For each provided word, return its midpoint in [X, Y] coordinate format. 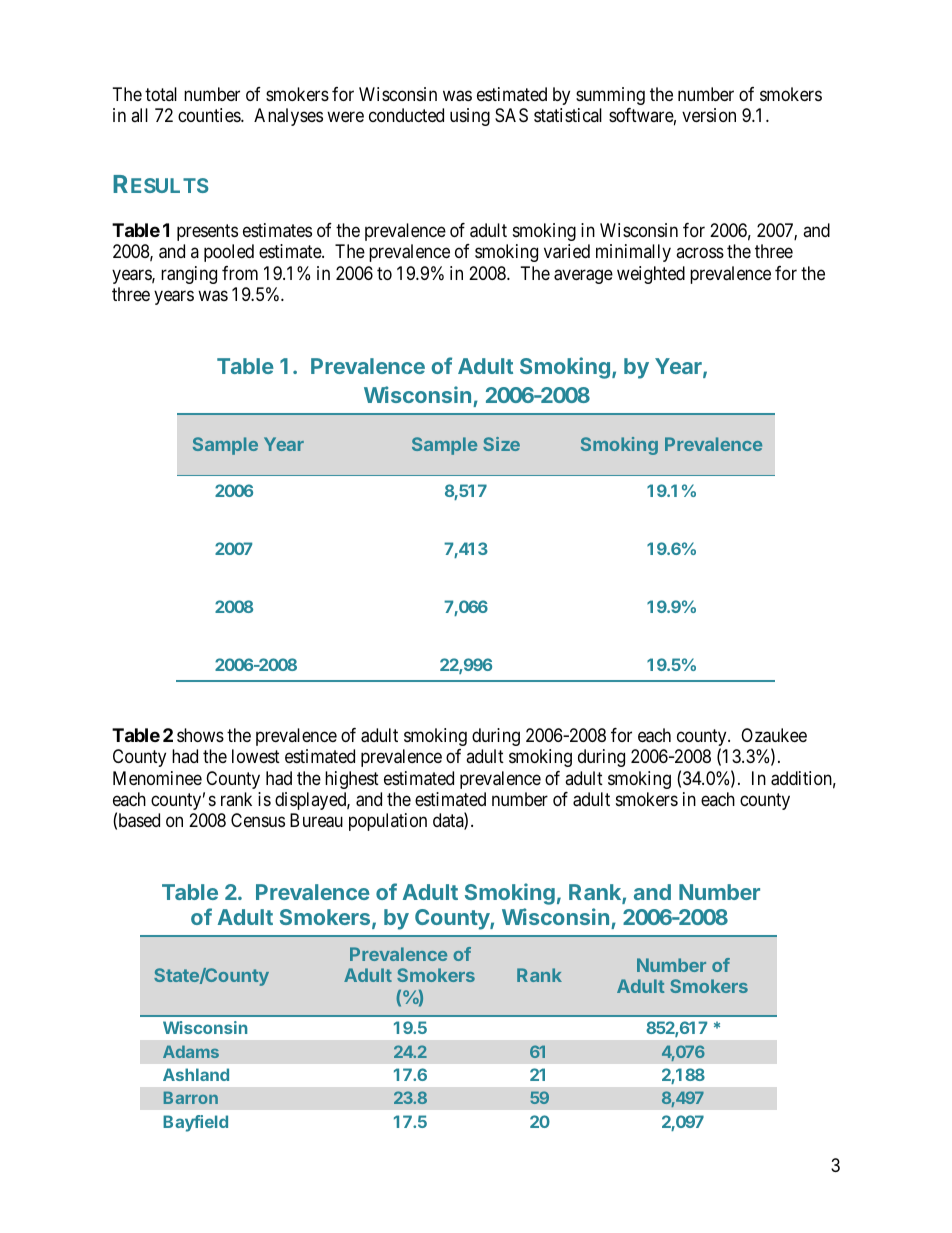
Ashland [196, 1074]
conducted [406, 115]
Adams [191, 1051]
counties [210, 115]
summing [610, 96]
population [388, 822]
